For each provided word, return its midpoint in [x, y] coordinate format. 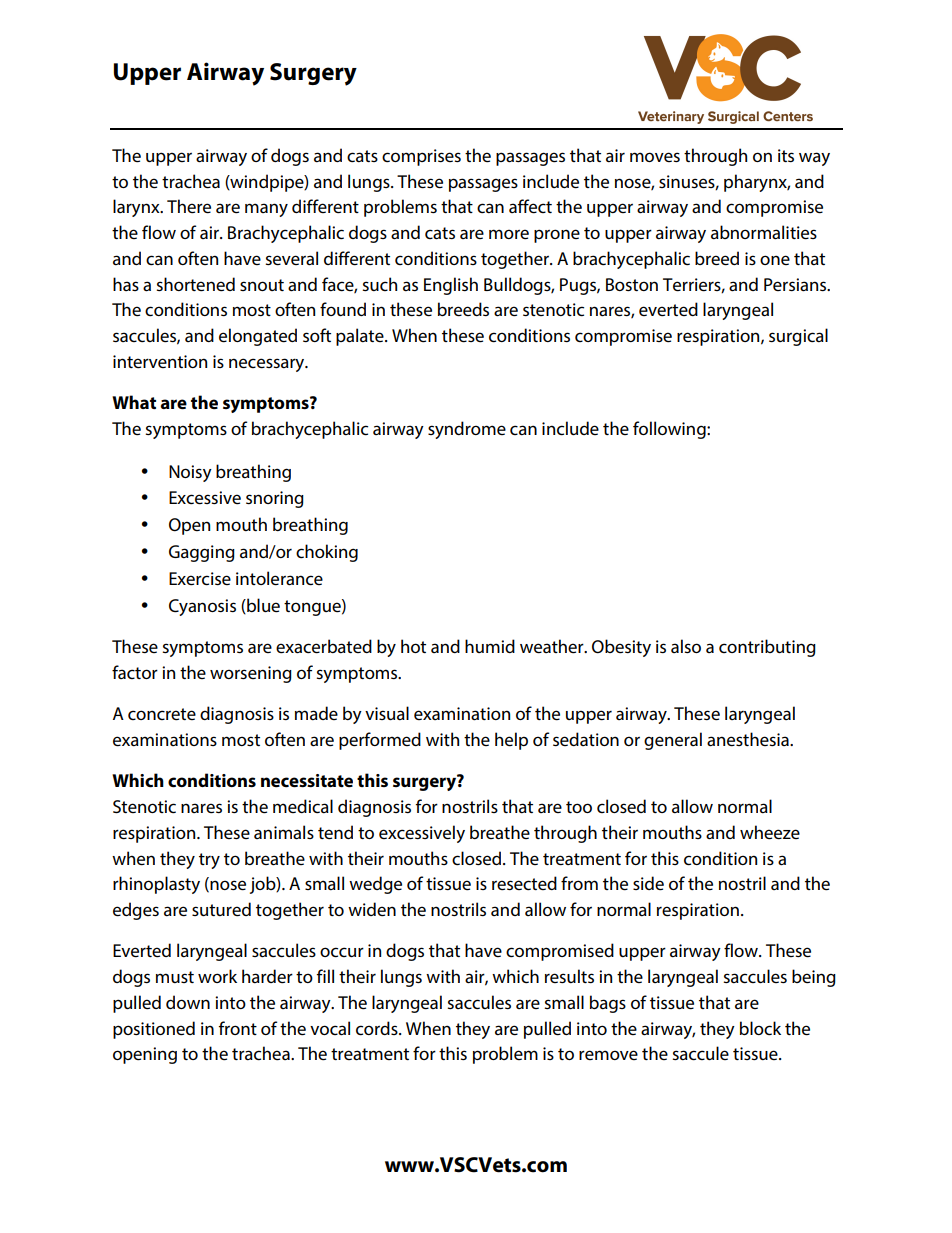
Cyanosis [202, 607]
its [786, 155]
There [189, 206]
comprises [421, 157]
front [238, 1028]
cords [378, 1028]
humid [490, 646]
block [760, 1028]
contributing [767, 648]
